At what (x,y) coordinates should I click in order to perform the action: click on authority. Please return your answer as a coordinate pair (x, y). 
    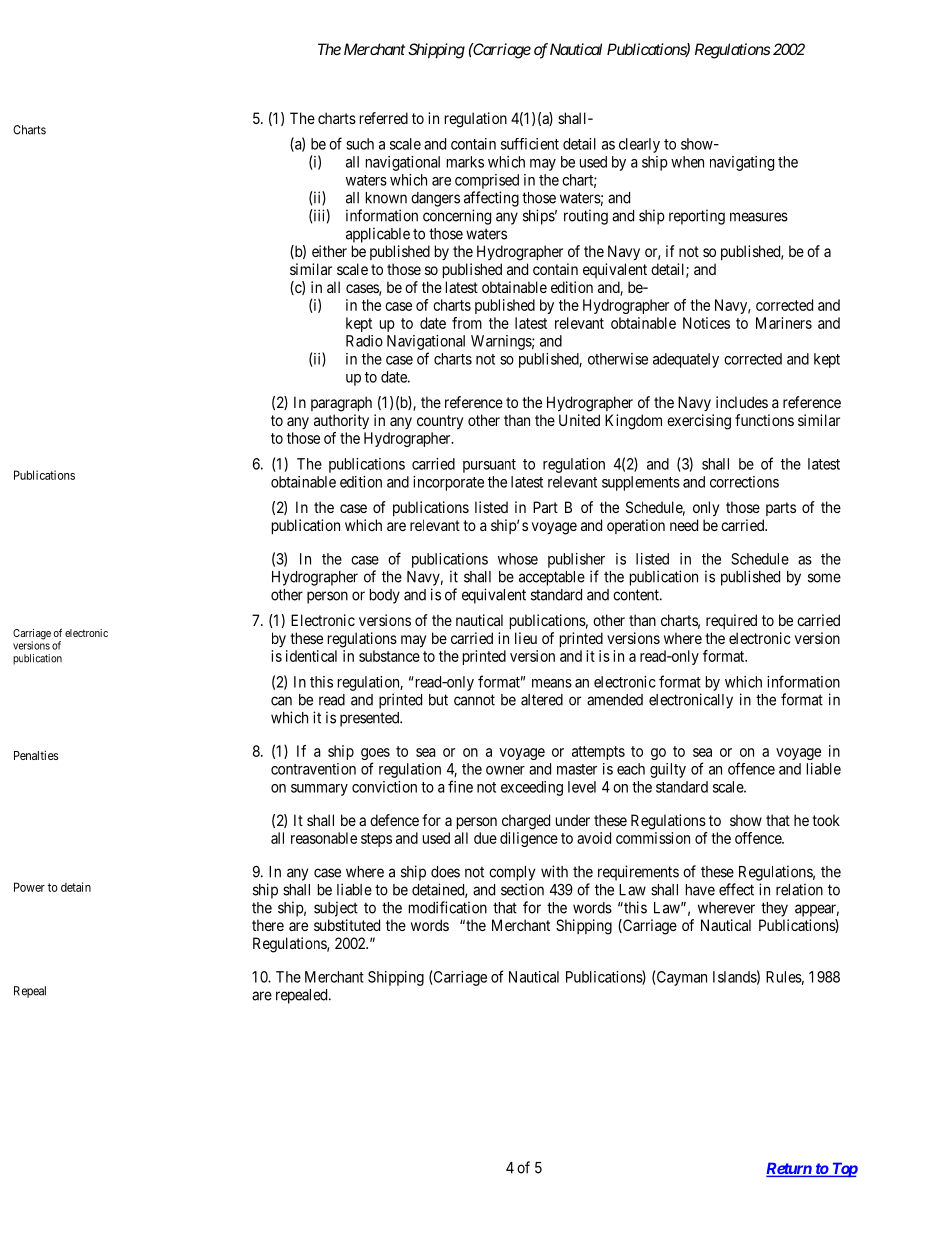
    Looking at the image, I should click on (341, 422).
